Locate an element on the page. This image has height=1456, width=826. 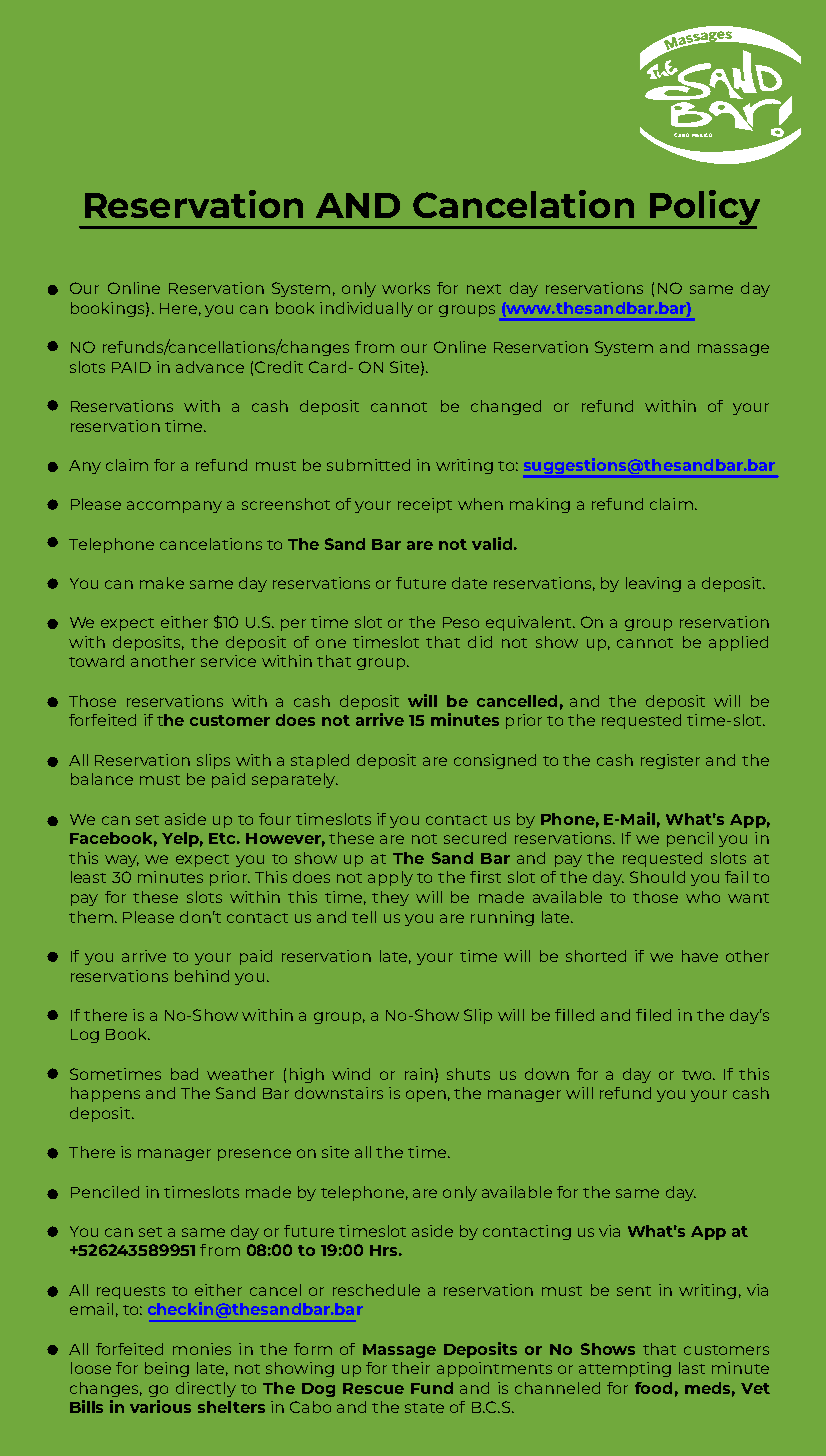
their is located at coordinates (411, 1368).
